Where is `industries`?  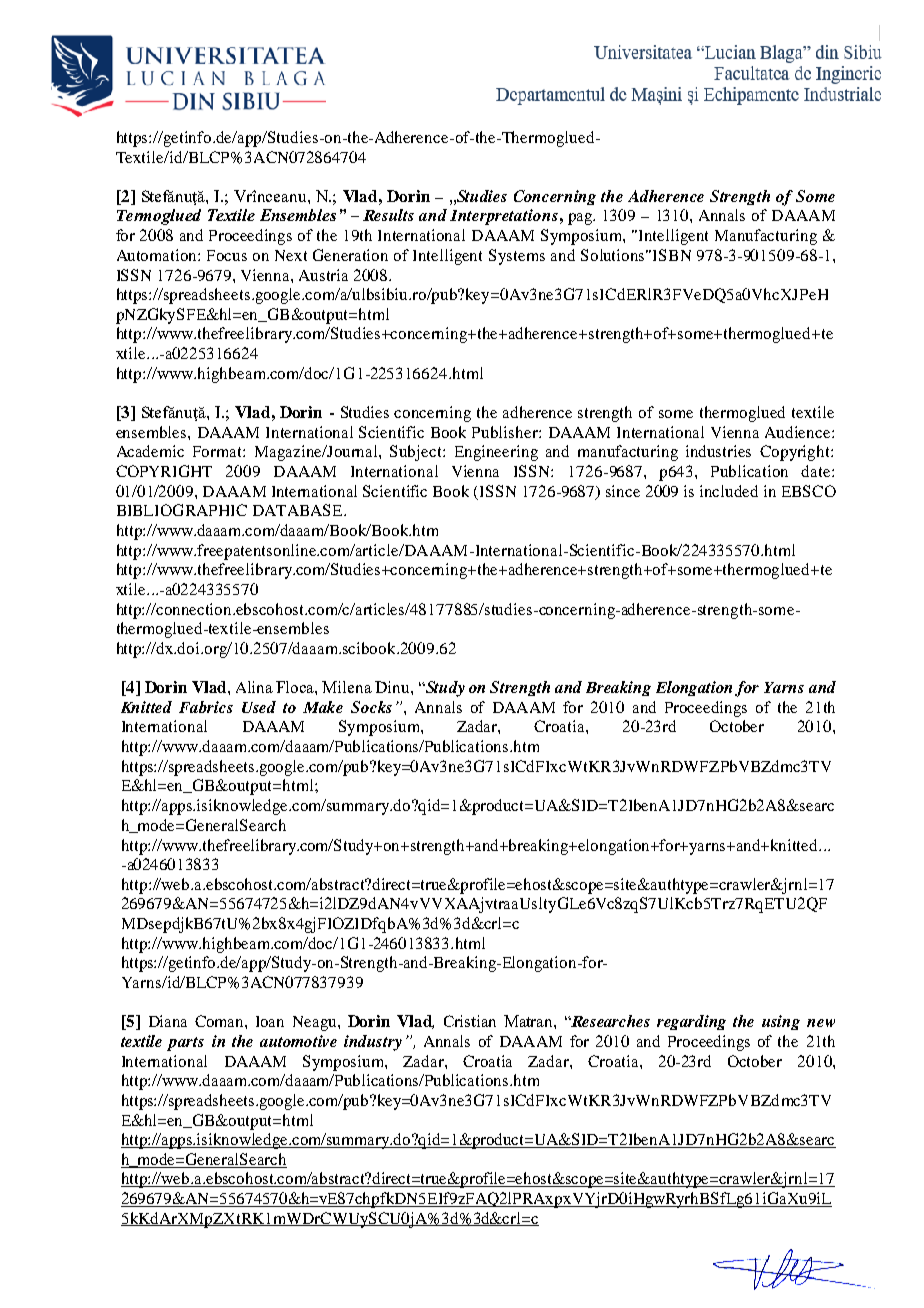
industries is located at coordinates (718, 451).
